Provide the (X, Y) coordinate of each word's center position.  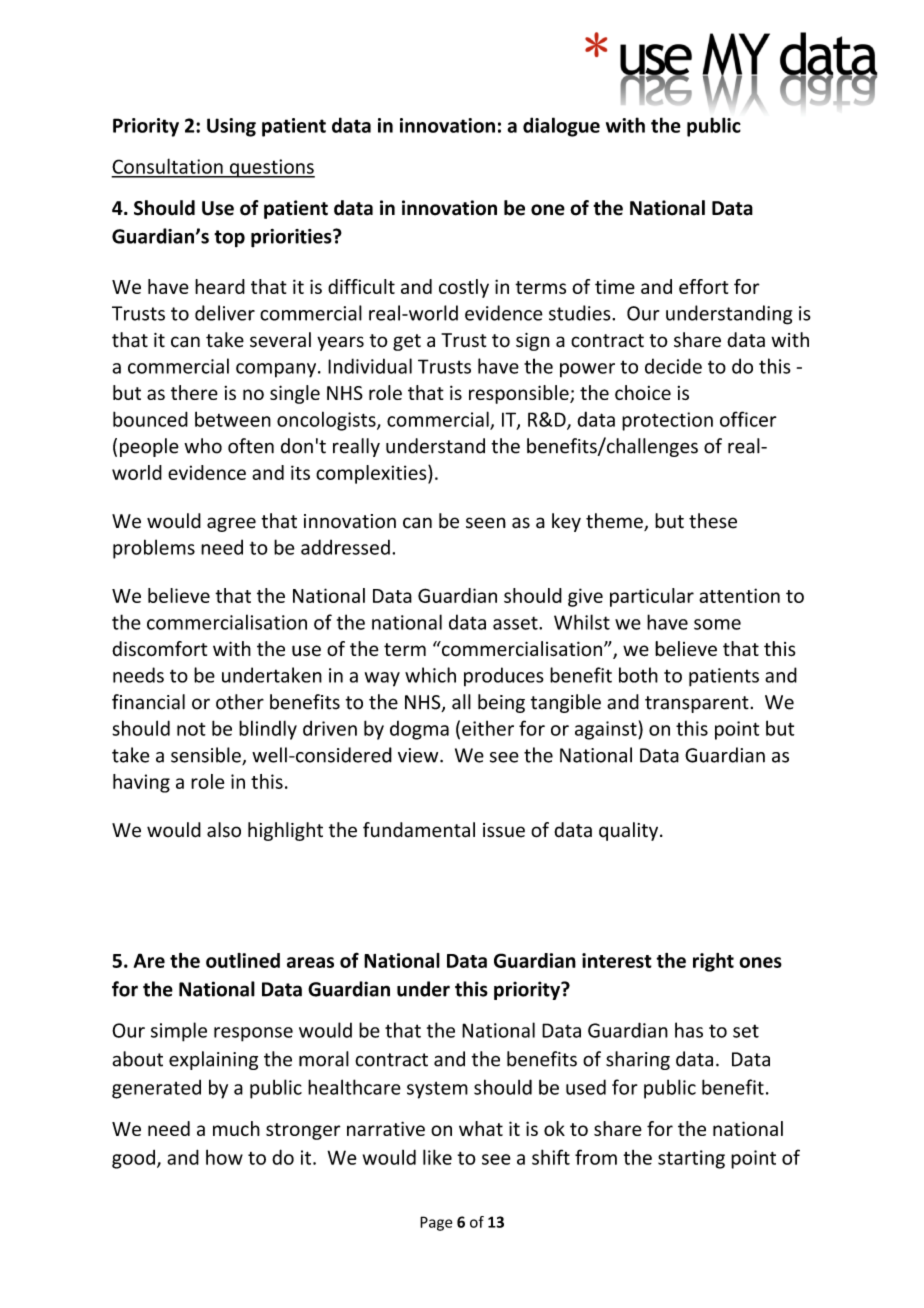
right (713, 962)
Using (231, 127)
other (240, 702)
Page (436, 1223)
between (233, 419)
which (430, 675)
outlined (243, 960)
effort (704, 286)
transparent (698, 704)
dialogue (561, 127)
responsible (520, 394)
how (224, 1157)
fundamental (419, 830)
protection (667, 421)
